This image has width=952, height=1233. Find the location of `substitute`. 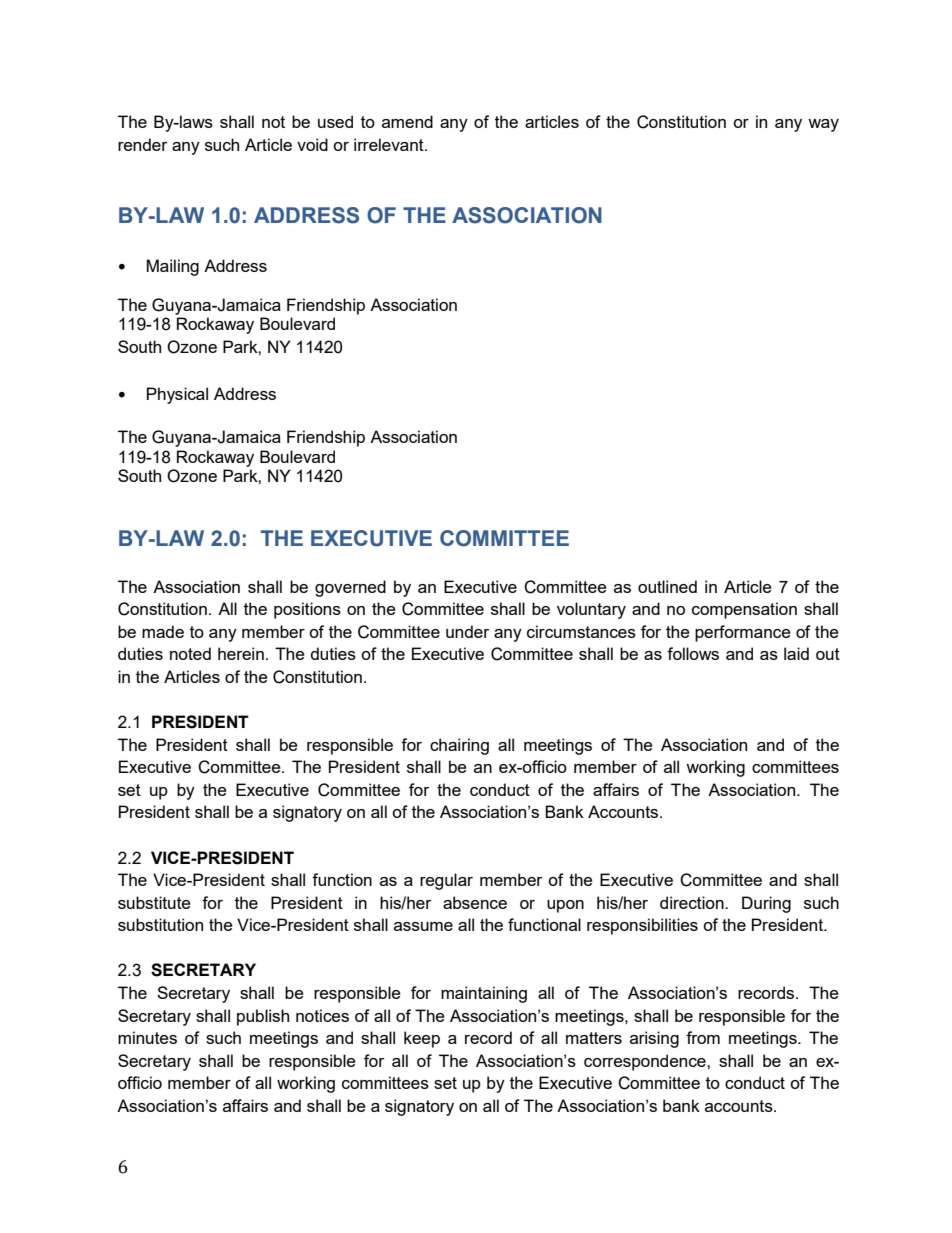

substitute is located at coordinates (154, 902).
